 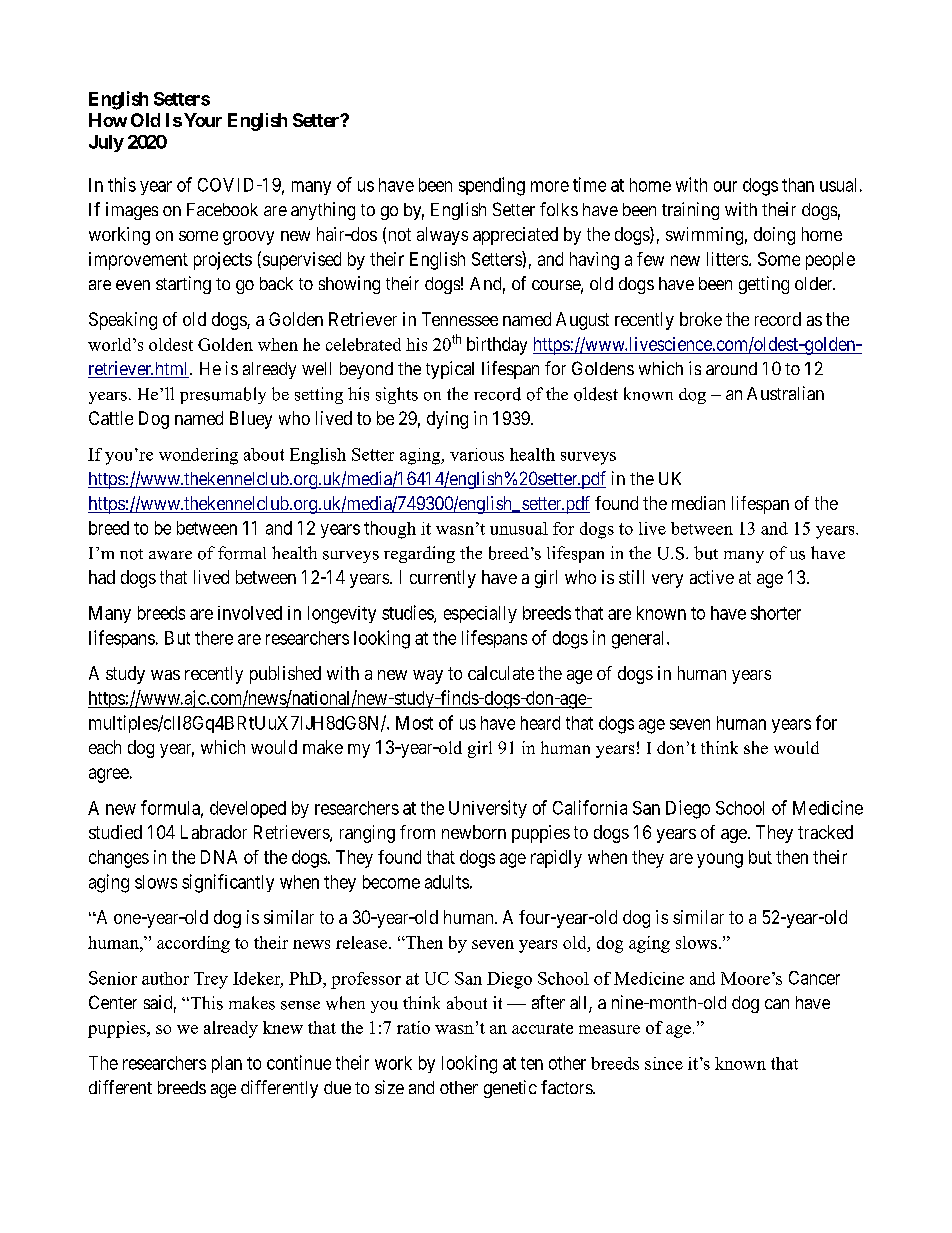 I want to click on adults, so click(x=447, y=882).
